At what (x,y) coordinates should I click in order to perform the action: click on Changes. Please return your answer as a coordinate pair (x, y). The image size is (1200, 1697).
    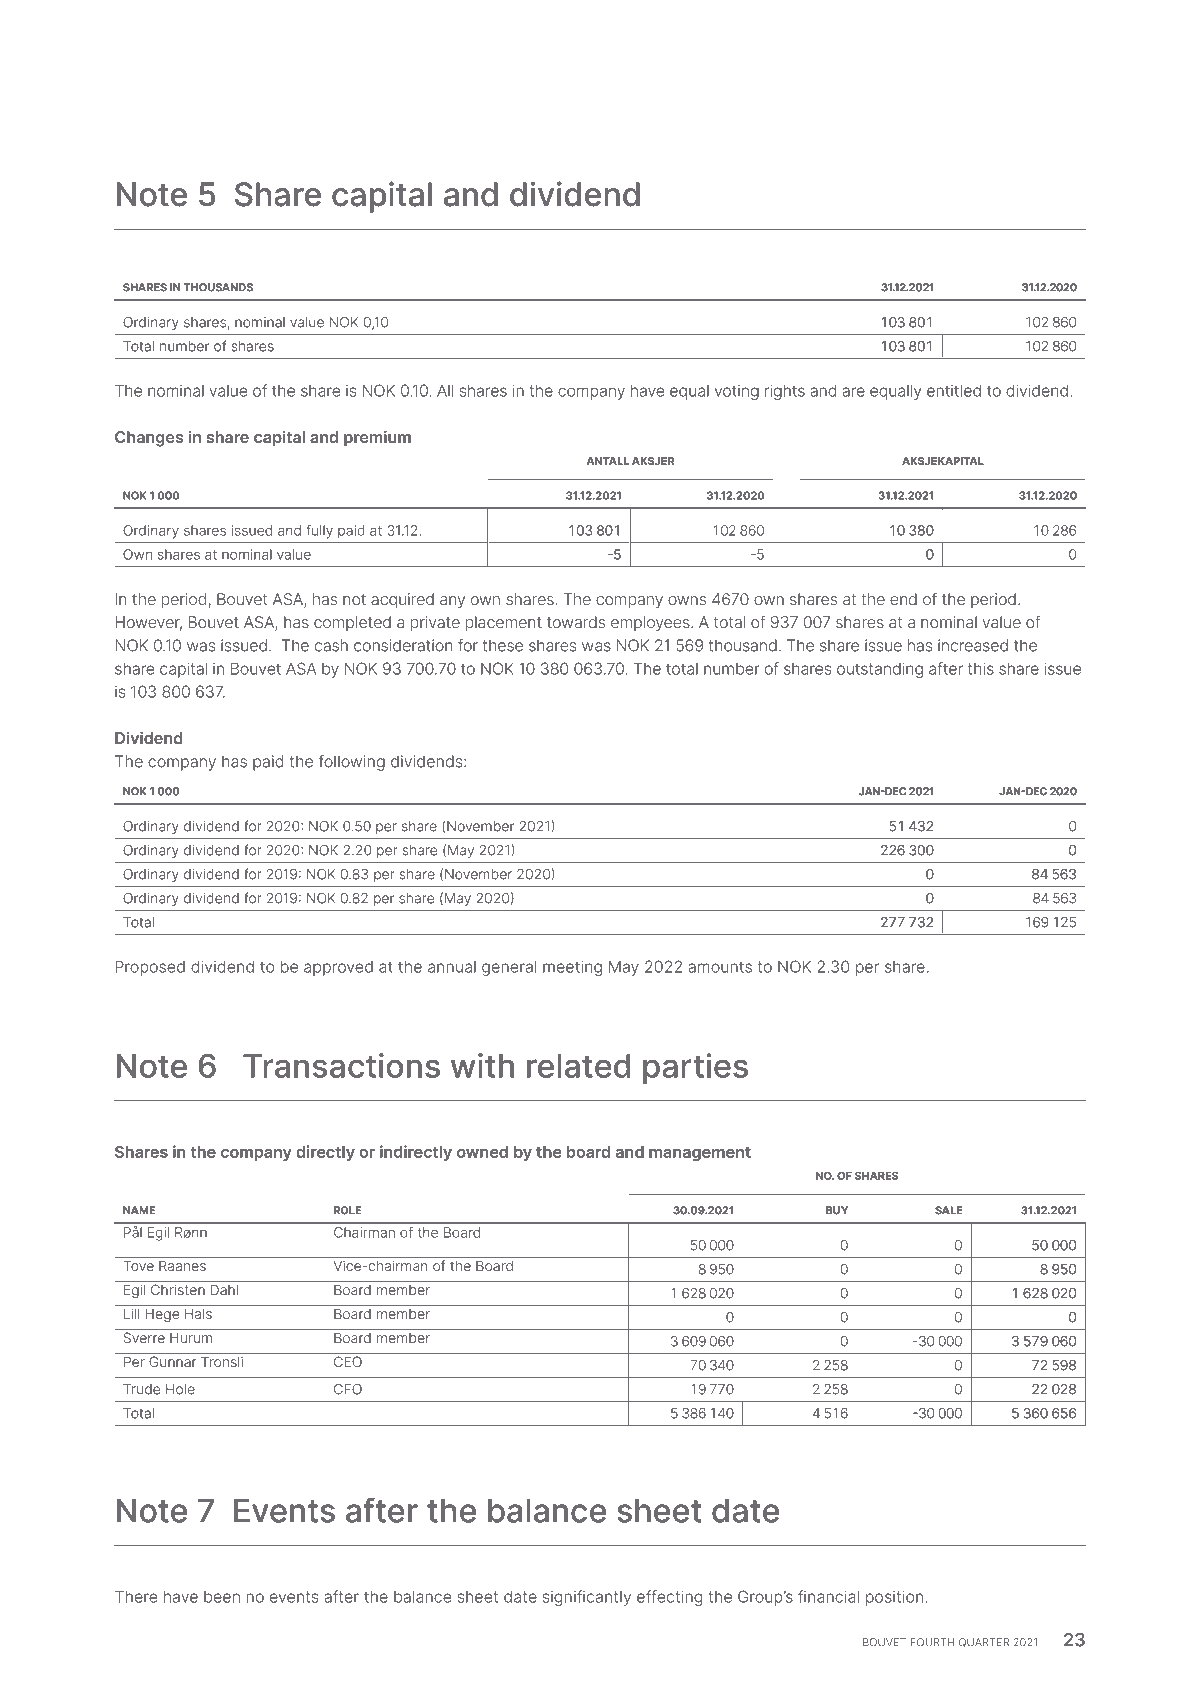
    Looking at the image, I should click on (149, 439).
